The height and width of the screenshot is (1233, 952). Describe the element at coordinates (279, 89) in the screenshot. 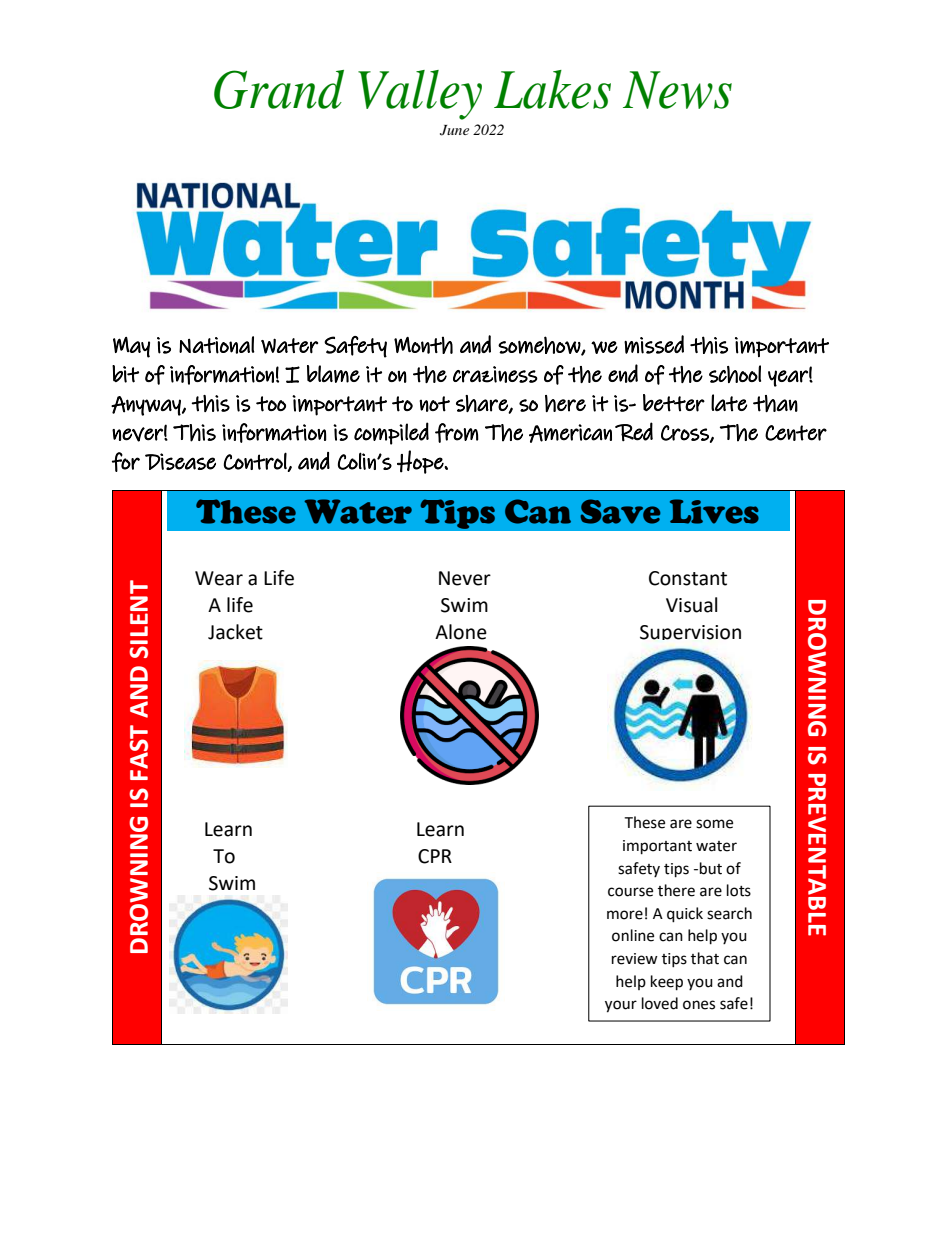

I see `Grand` at that location.
